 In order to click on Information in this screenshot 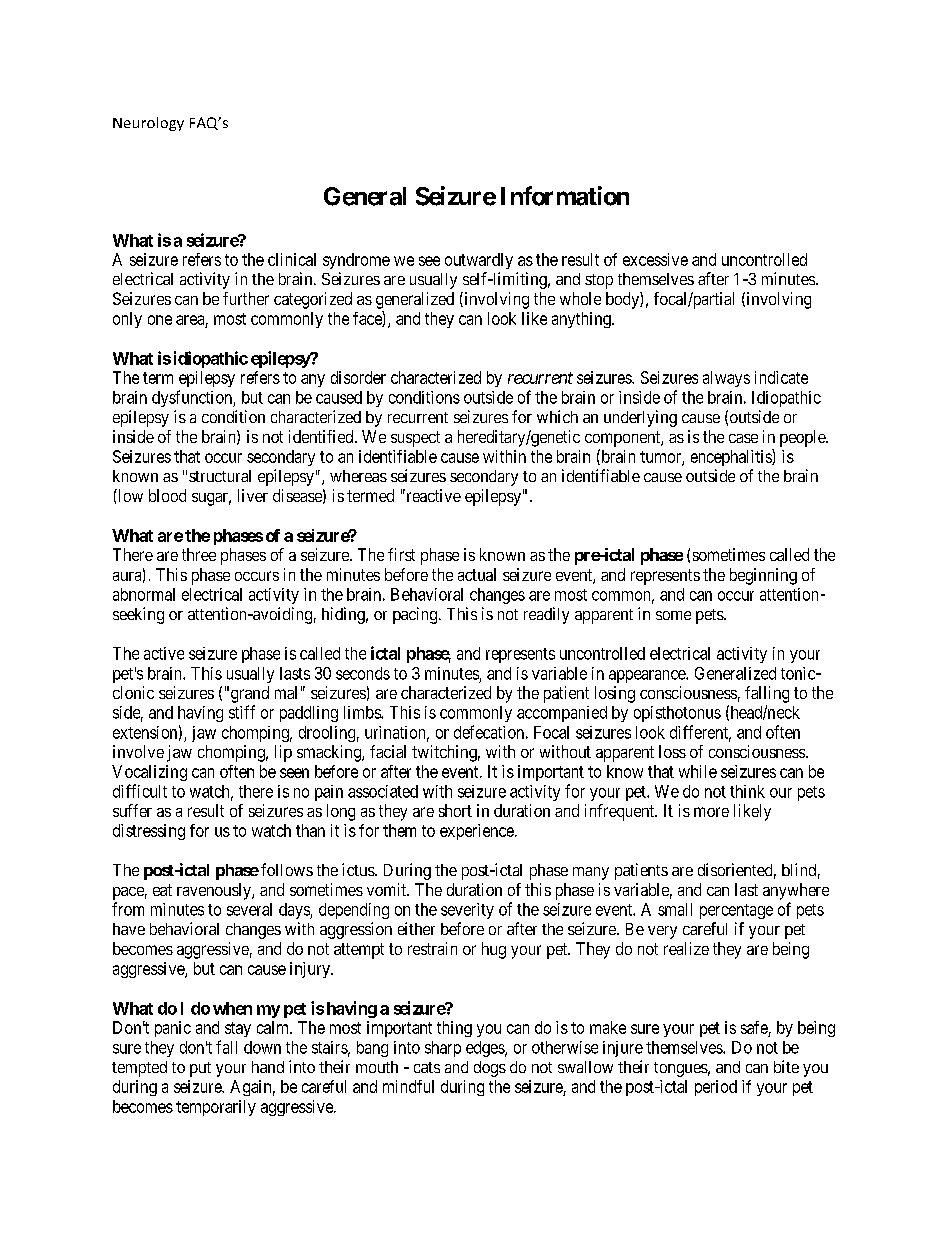, I will do `click(565, 196)`.
